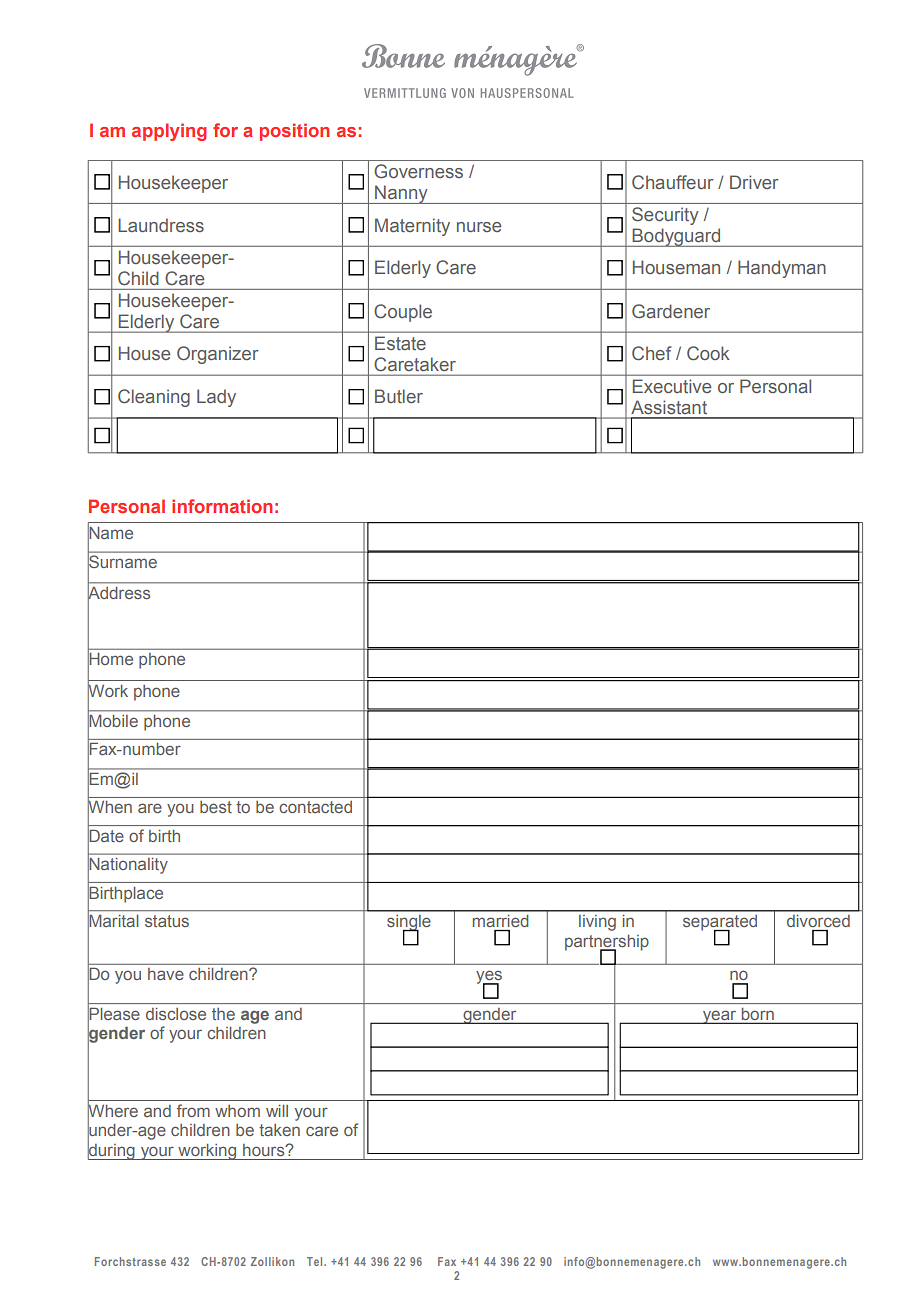 This document has width=924, height=1308. I want to click on disclose, so click(176, 1014).
